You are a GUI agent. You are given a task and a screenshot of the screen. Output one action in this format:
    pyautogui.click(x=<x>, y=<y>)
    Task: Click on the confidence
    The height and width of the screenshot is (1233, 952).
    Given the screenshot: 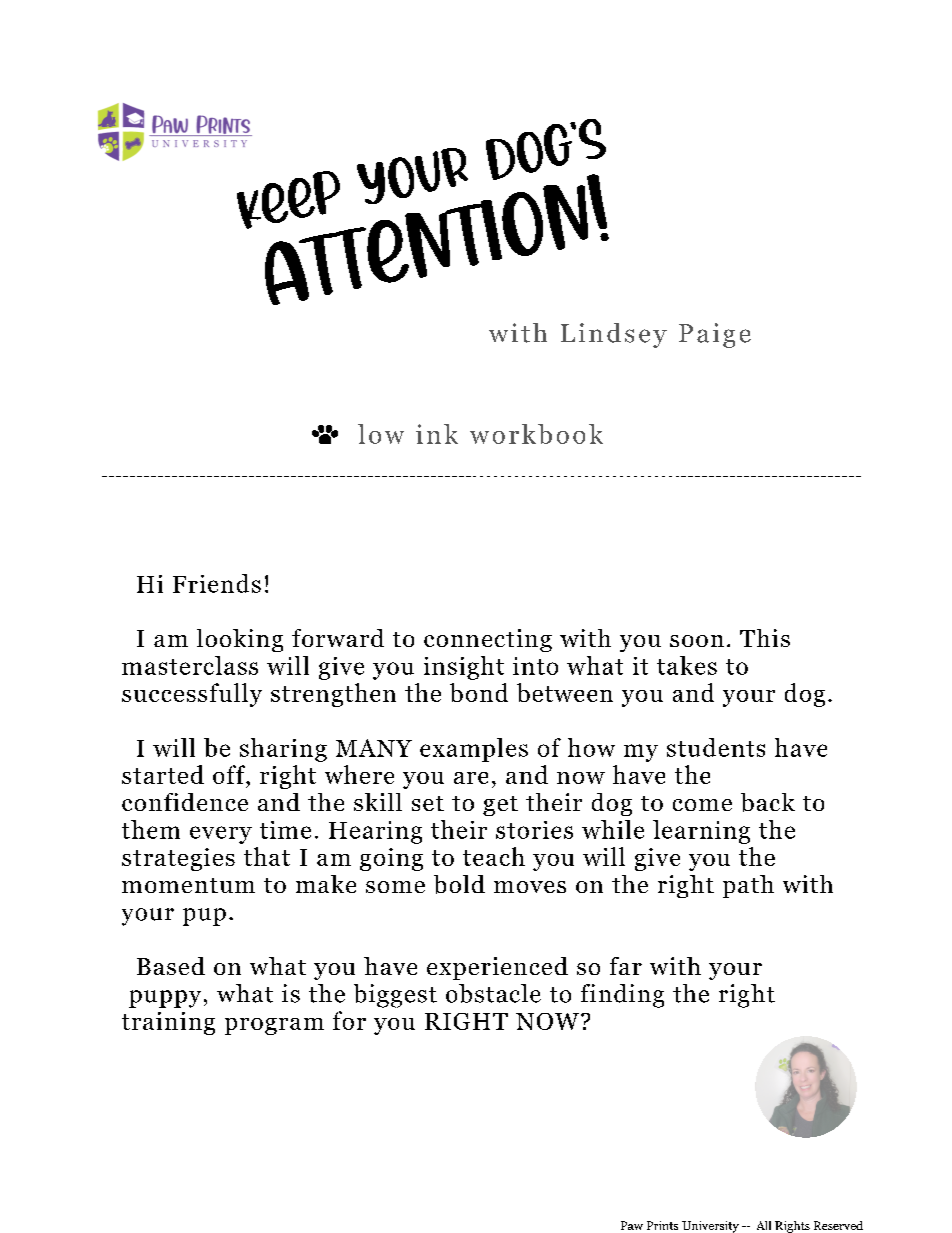 What is the action you would take?
    pyautogui.click(x=185, y=802)
